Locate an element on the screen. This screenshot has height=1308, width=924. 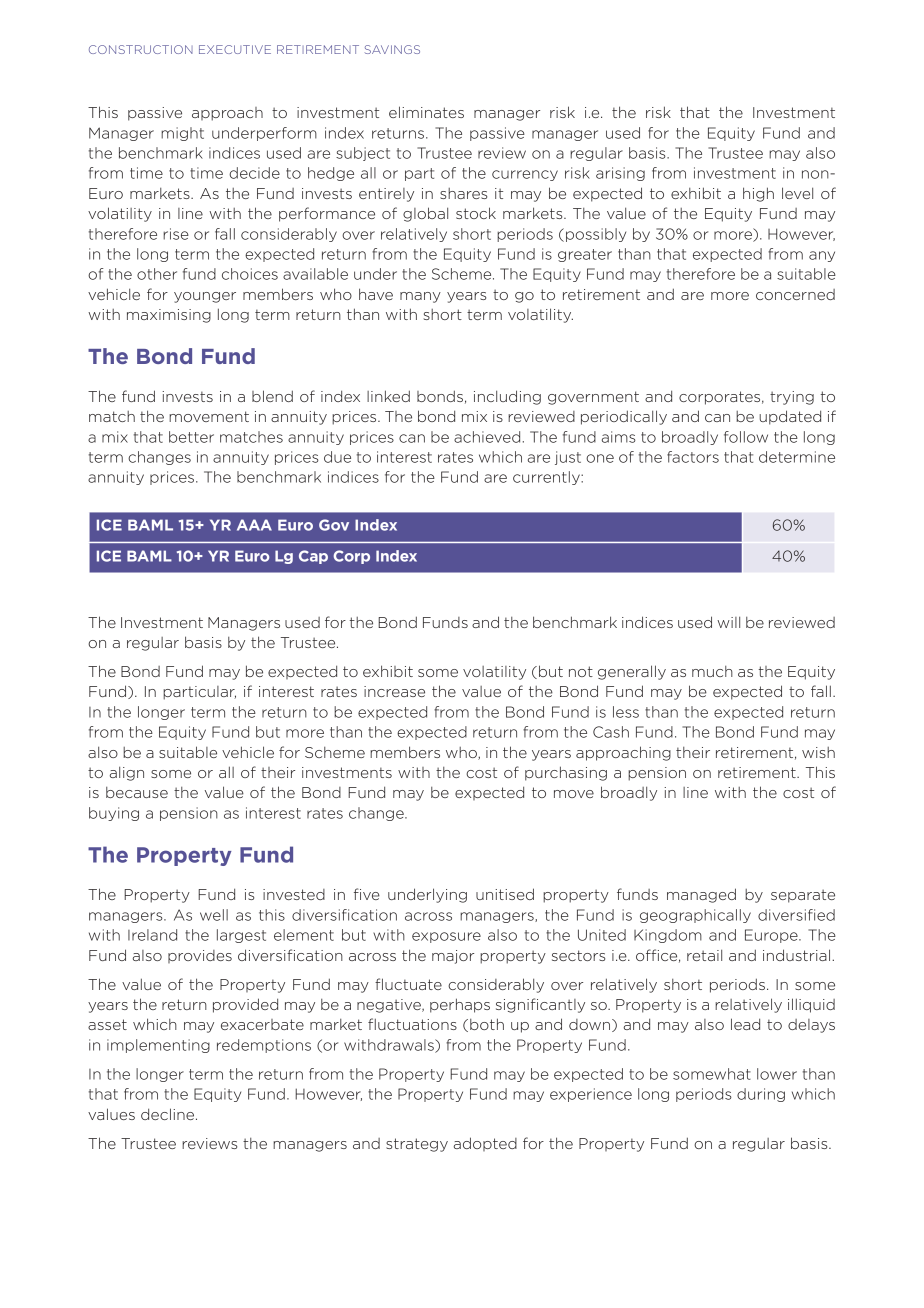
AAA is located at coordinates (254, 525).
